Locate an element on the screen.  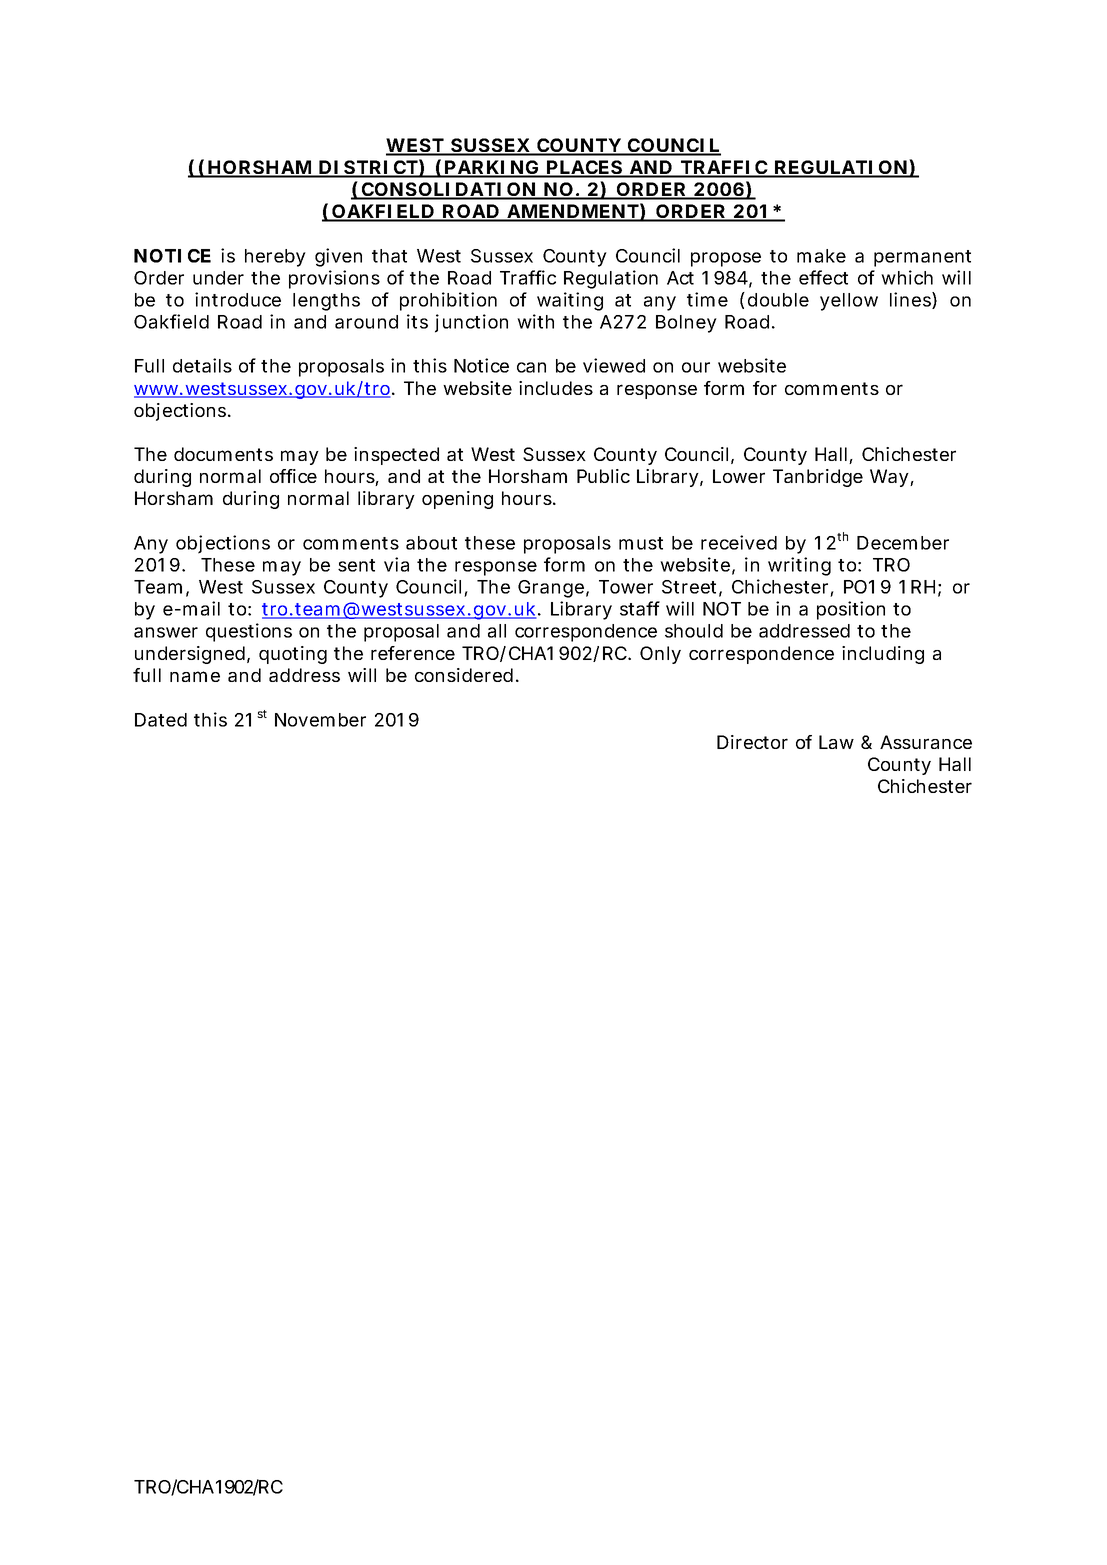
Law is located at coordinates (836, 742).
